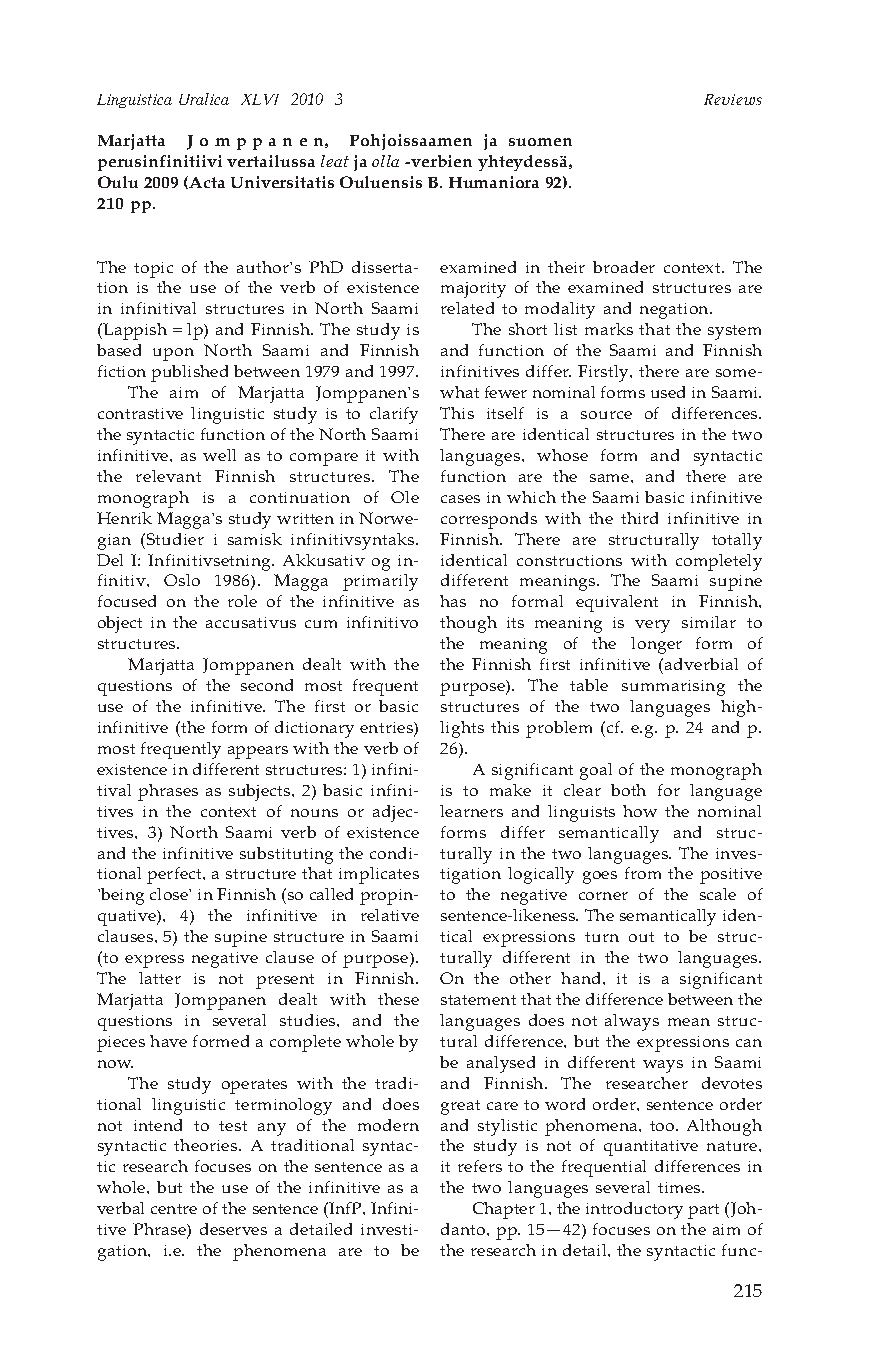 The image size is (896, 1371). Describe the element at coordinates (733, 99) in the image. I see `Reviews` at that location.
